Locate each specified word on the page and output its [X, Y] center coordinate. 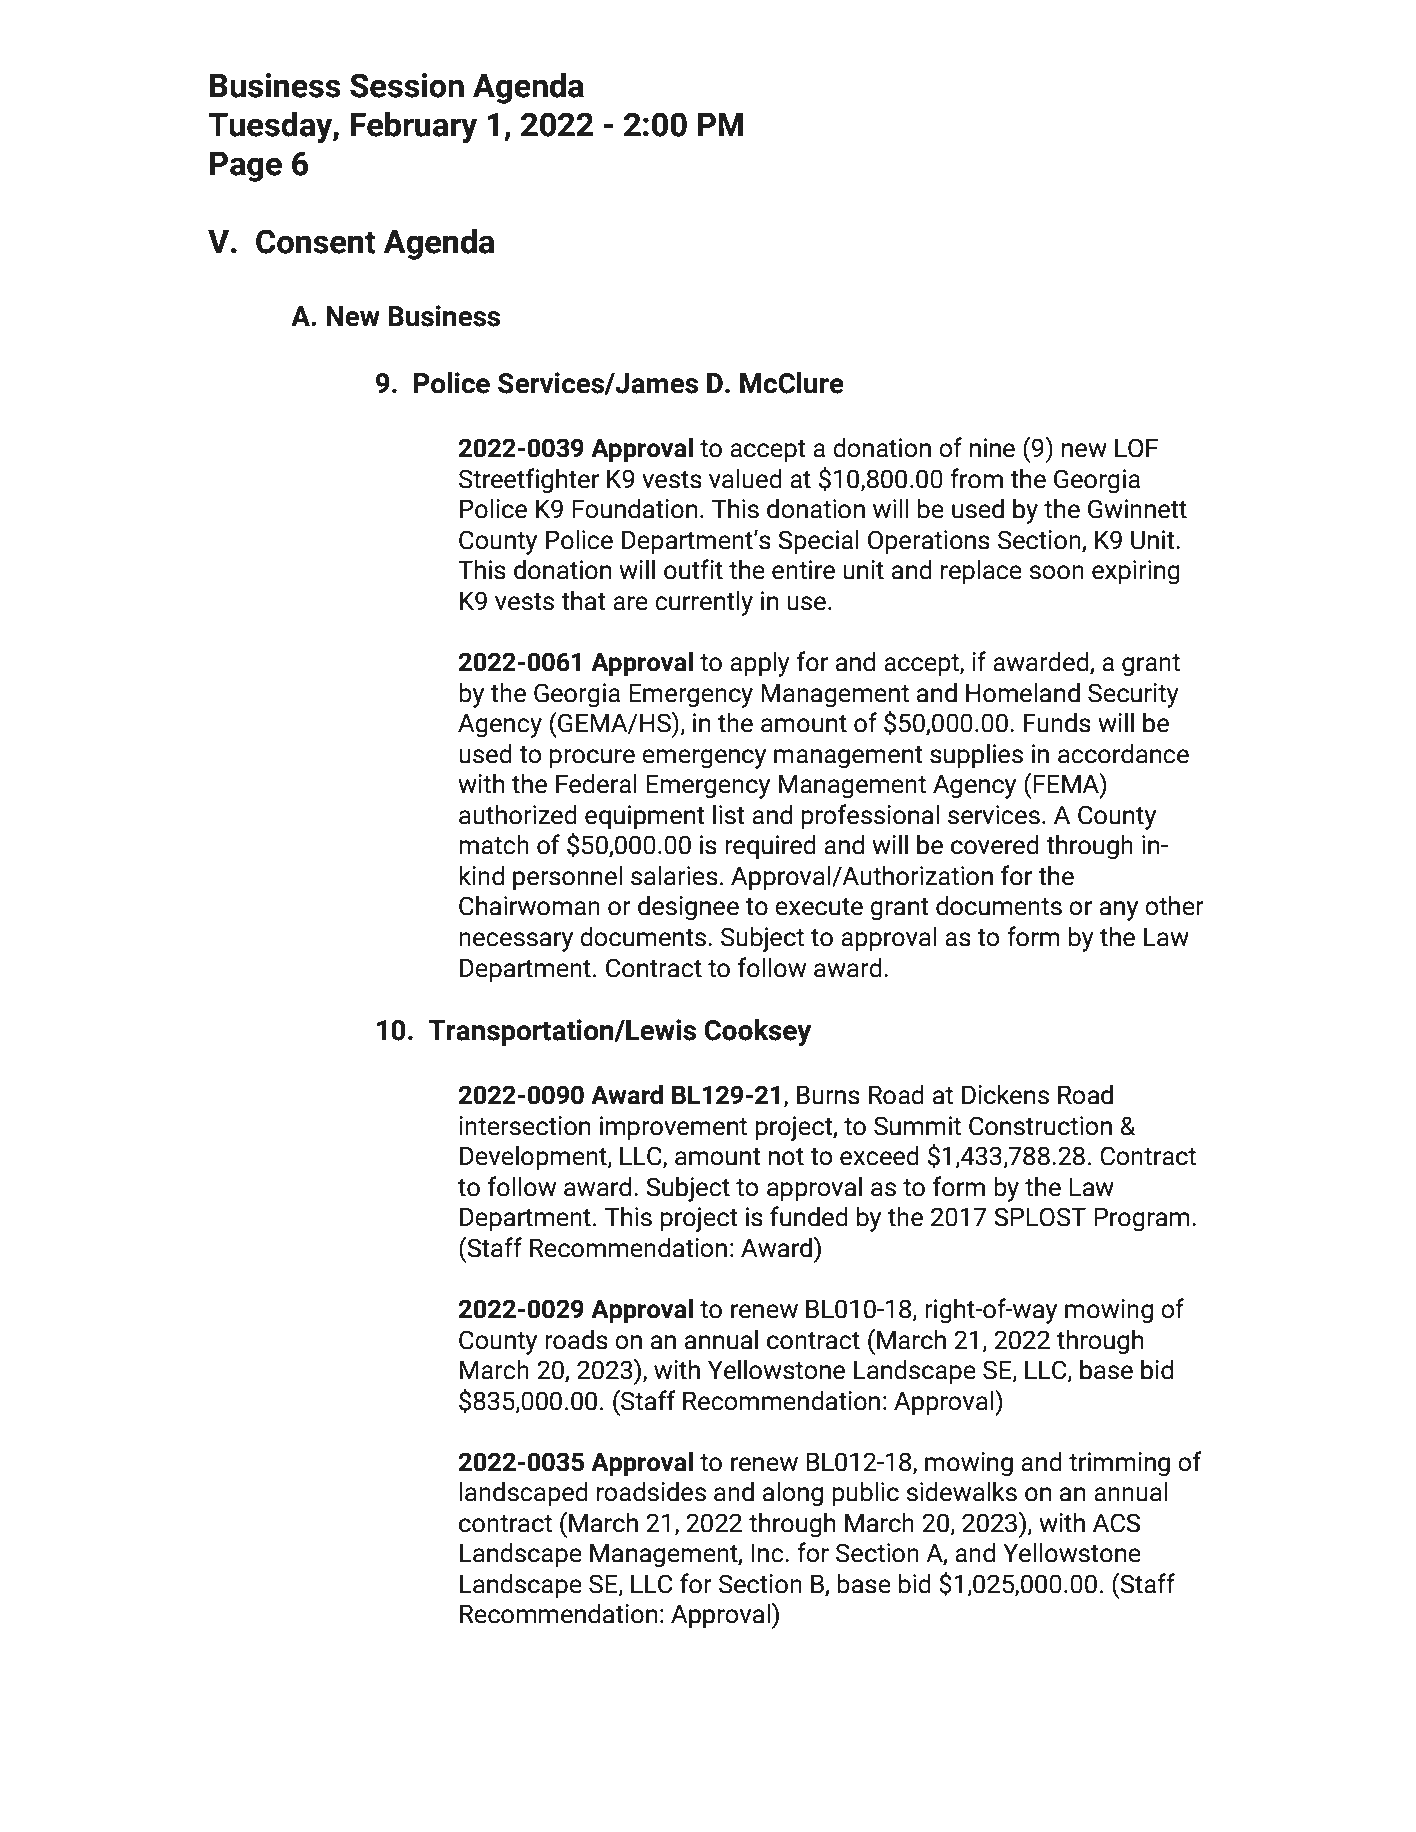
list [729, 815]
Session [407, 85]
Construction [1040, 1126]
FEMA [1067, 783]
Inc [769, 1553]
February [413, 127]
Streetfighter [529, 480]
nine [992, 448]
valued [745, 479]
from [976, 478]
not [786, 1157]
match [494, 845]
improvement [673, 1128]
